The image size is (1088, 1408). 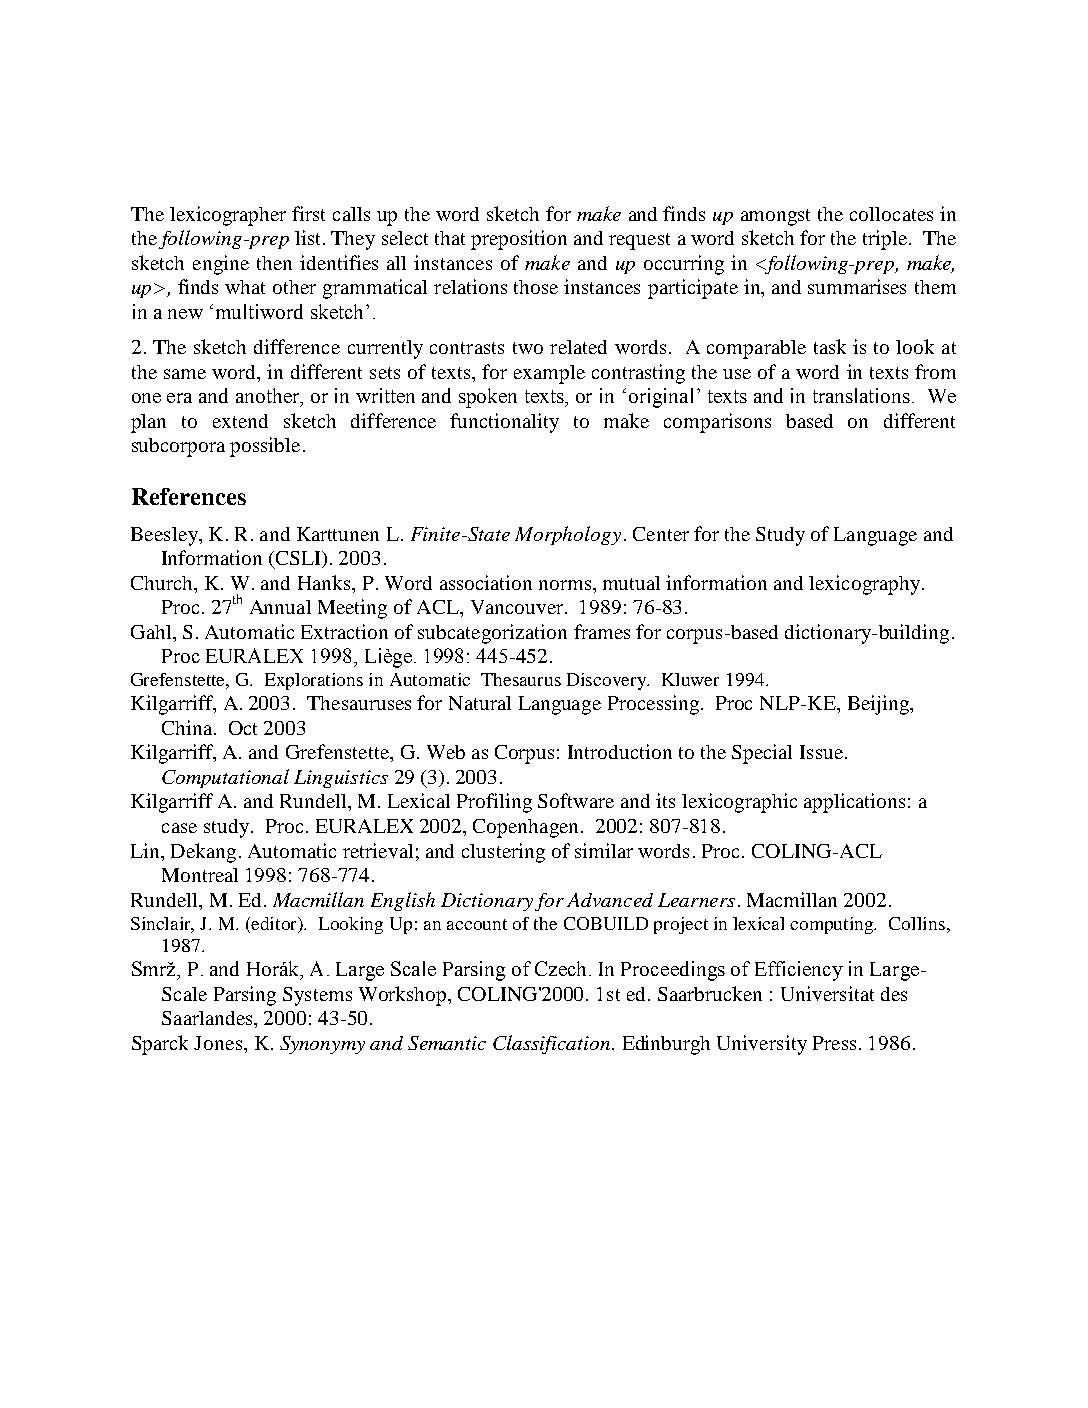 What do you see at coordinates (228, 216) in the screenshot?
I see `lexicographer` at bounding box center [228, 216].
